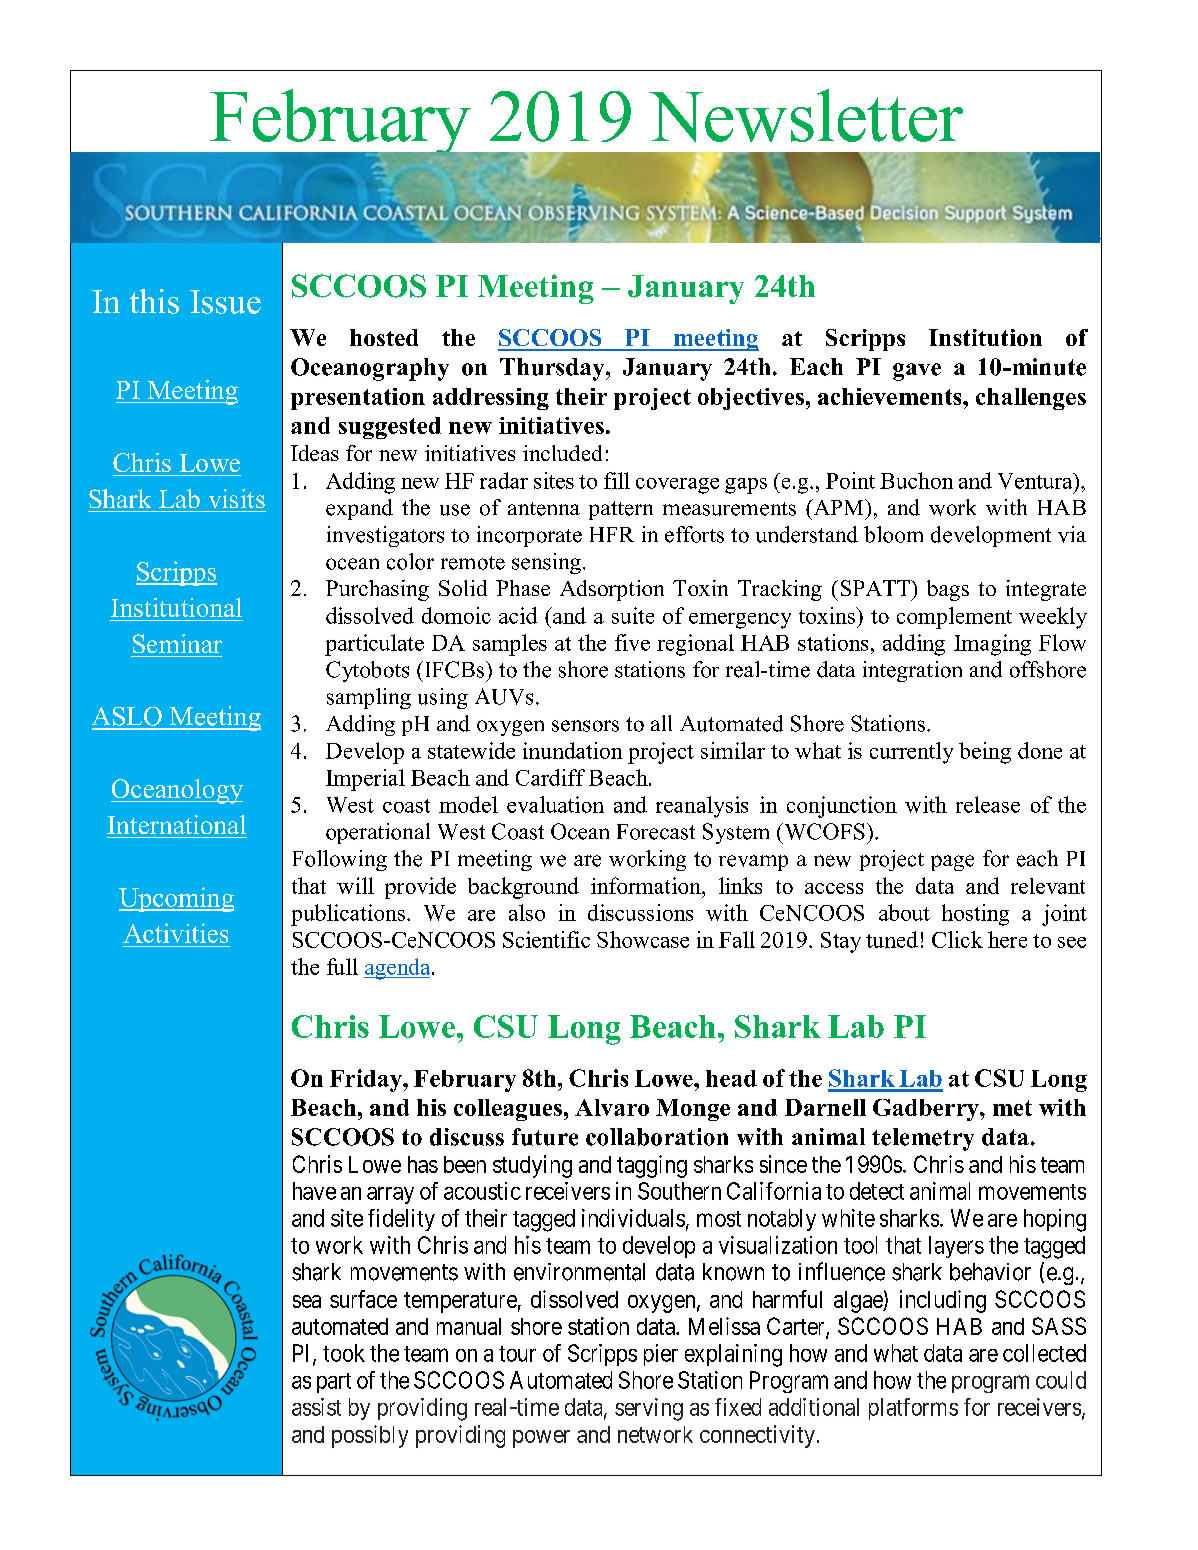  I want to click on Issue, so click(225, 302).
